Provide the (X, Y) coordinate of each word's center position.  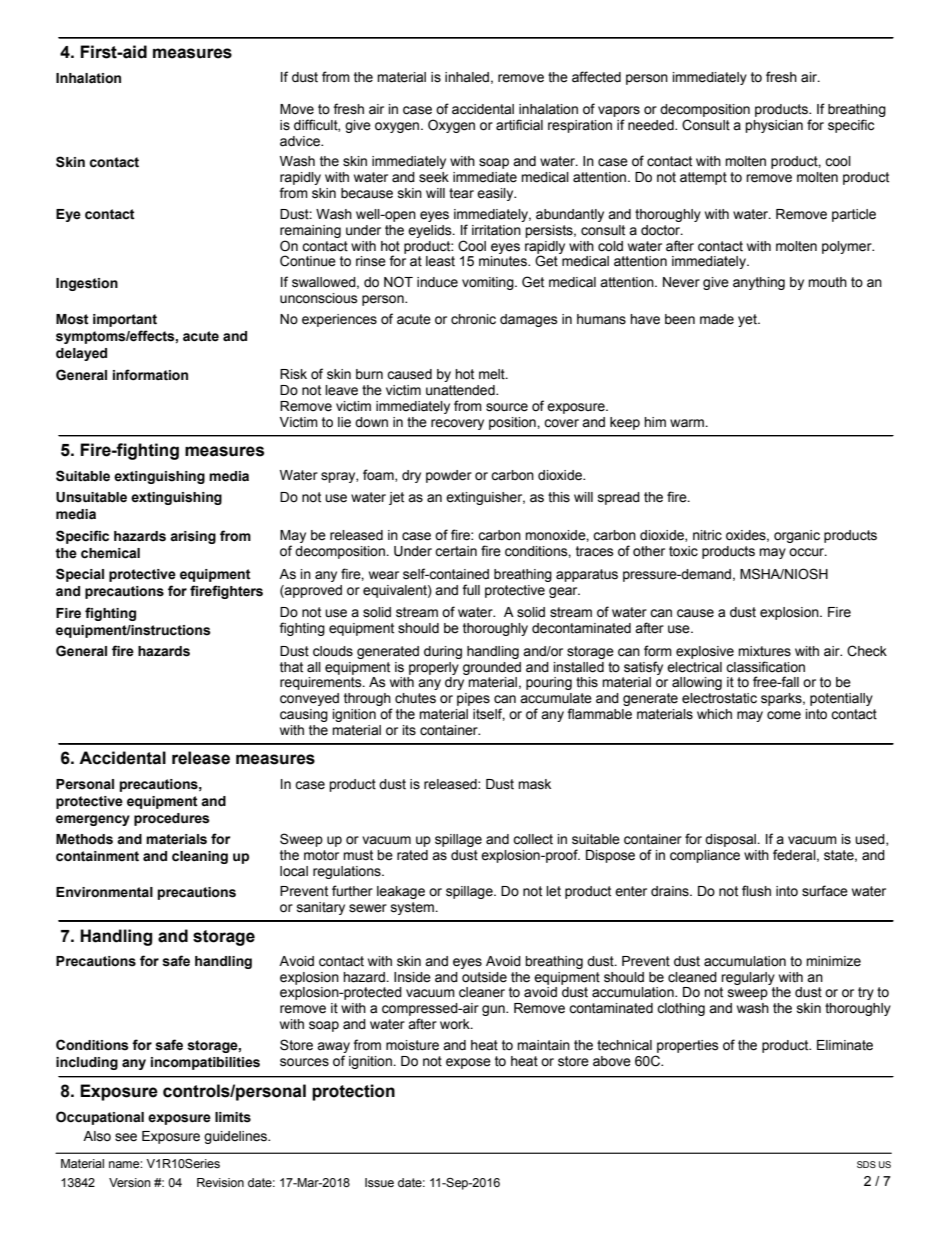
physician (774, 126)
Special (80, 575)
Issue (379, 1183)
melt (493, 374)
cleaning (200, 857)
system (413, 908)
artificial (519, 125)
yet (748, 320)
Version (130, 1183)
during (443, 652)
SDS (866, 1164)
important (125, 320)
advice (301, 141)
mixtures (764, 651)
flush (756, 891)
